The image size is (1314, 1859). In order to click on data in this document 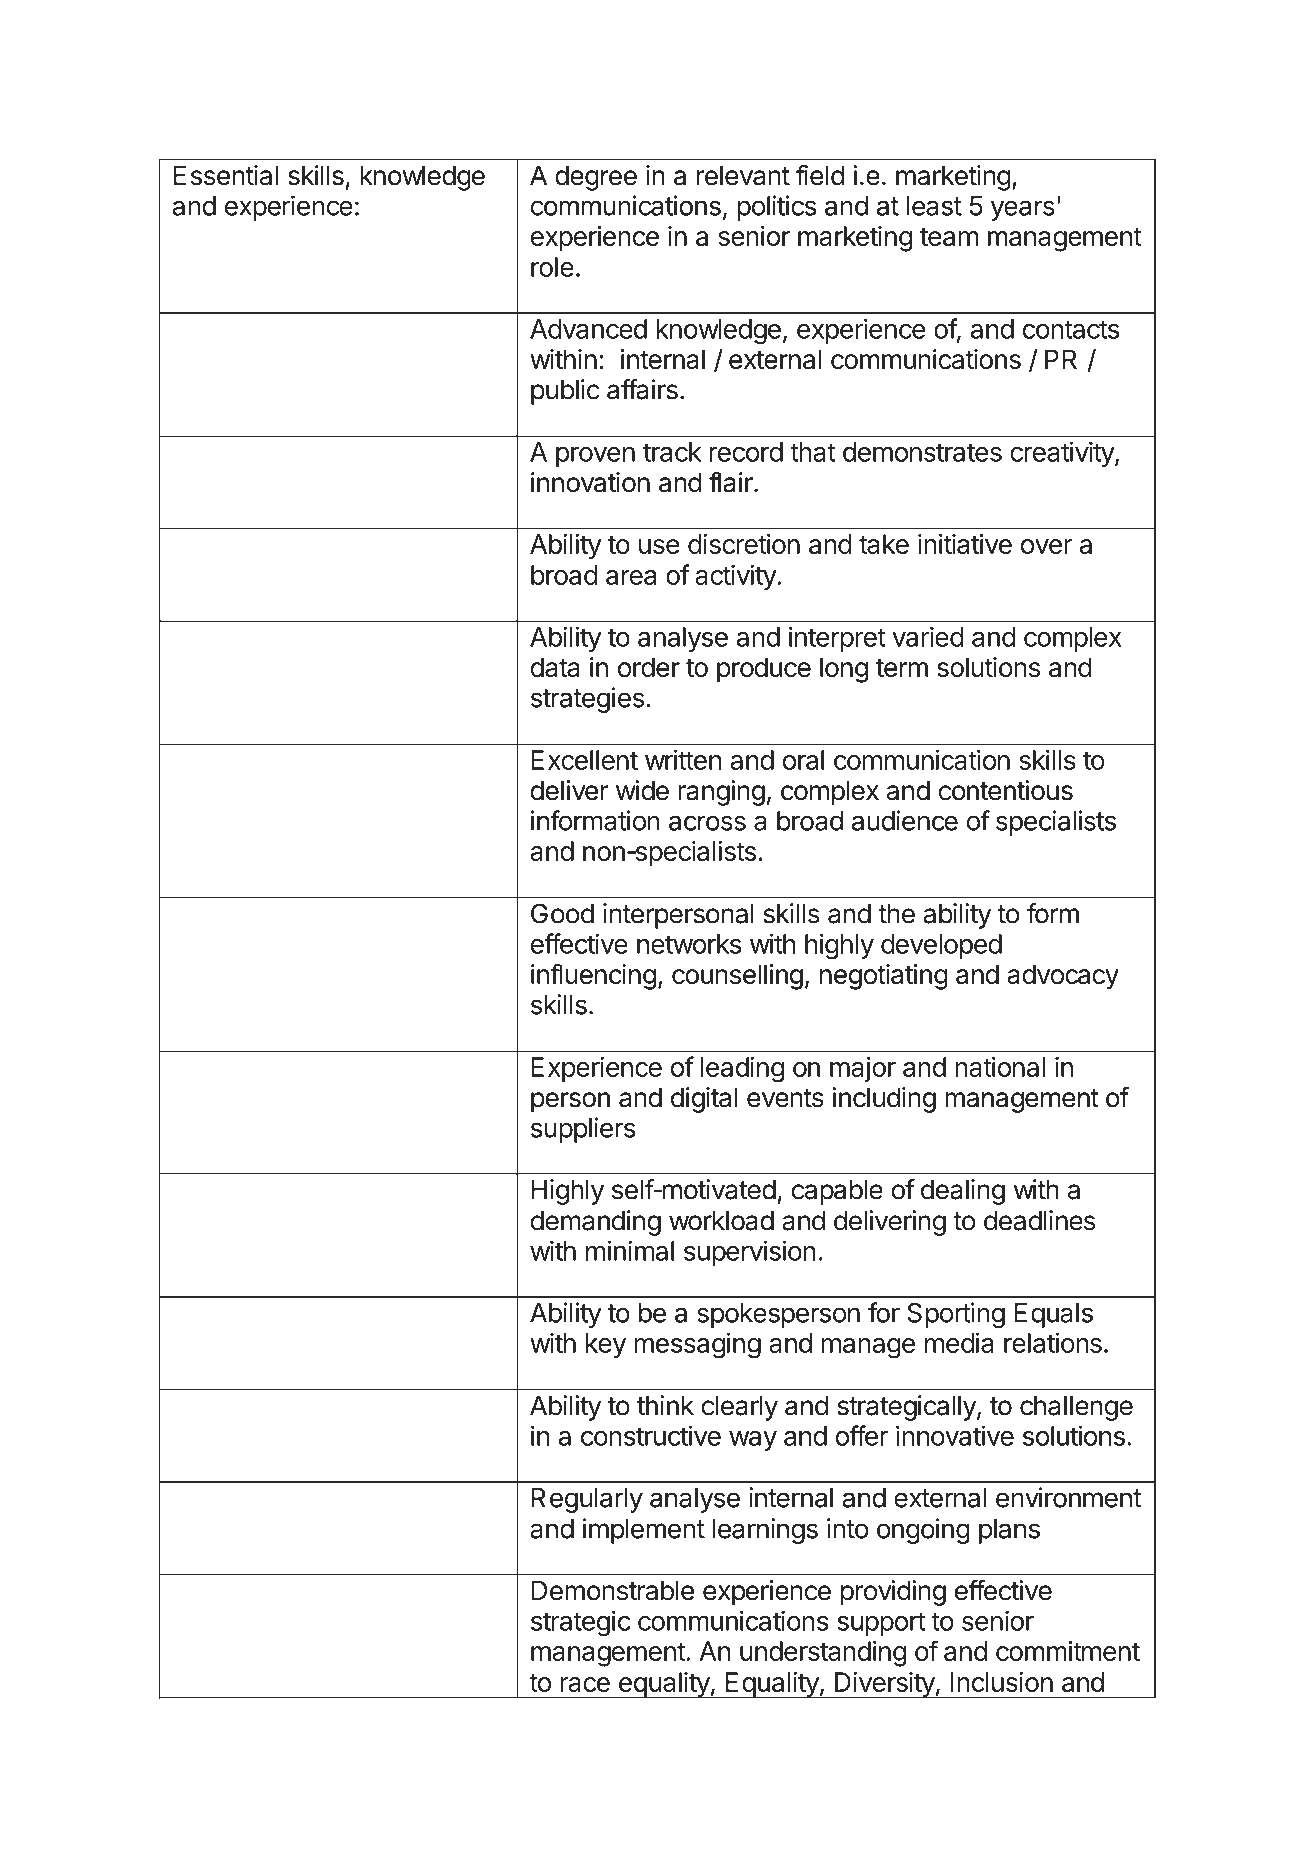, I will do `click(555, 667)`.
